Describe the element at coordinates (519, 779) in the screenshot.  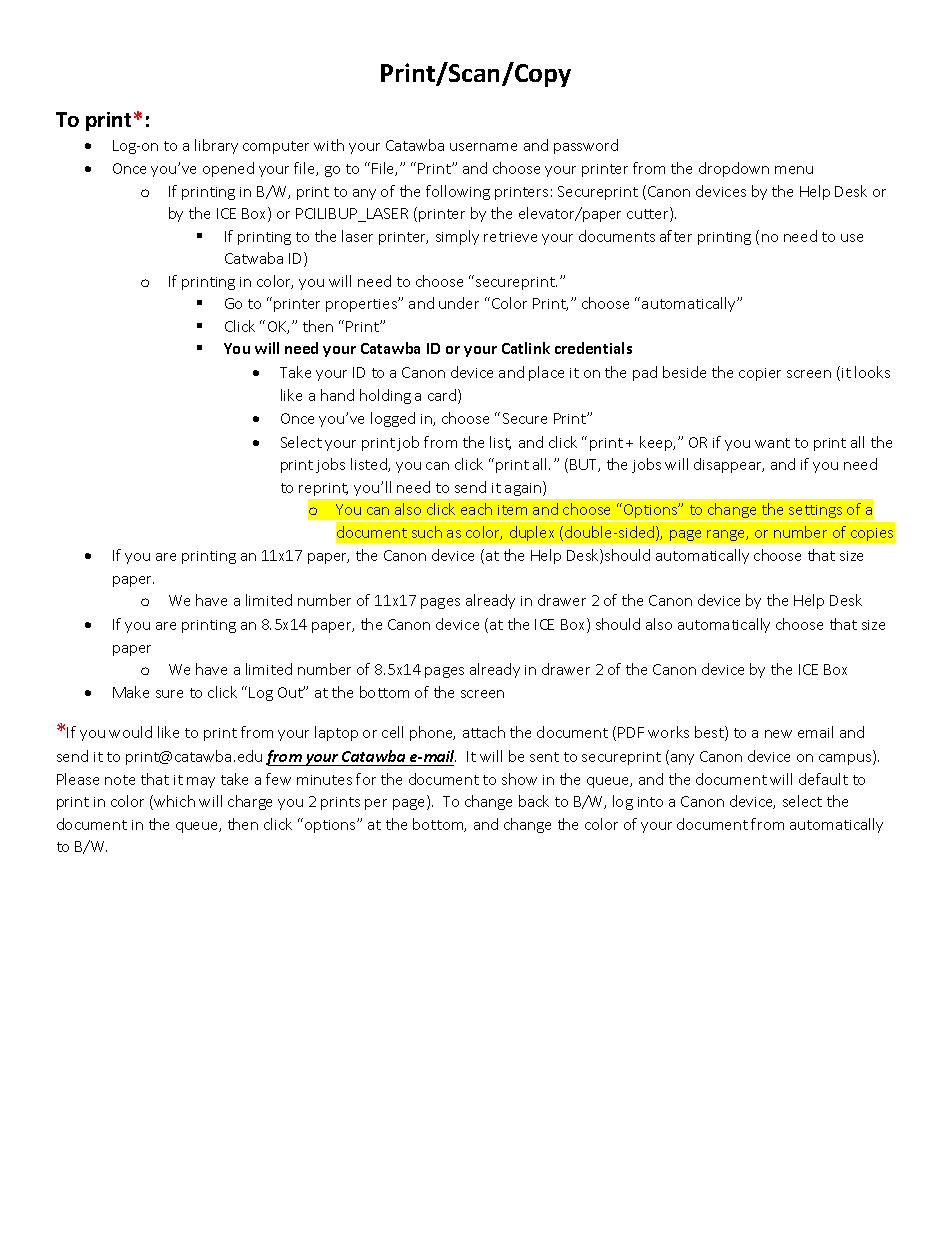
I see `show` at that location.
